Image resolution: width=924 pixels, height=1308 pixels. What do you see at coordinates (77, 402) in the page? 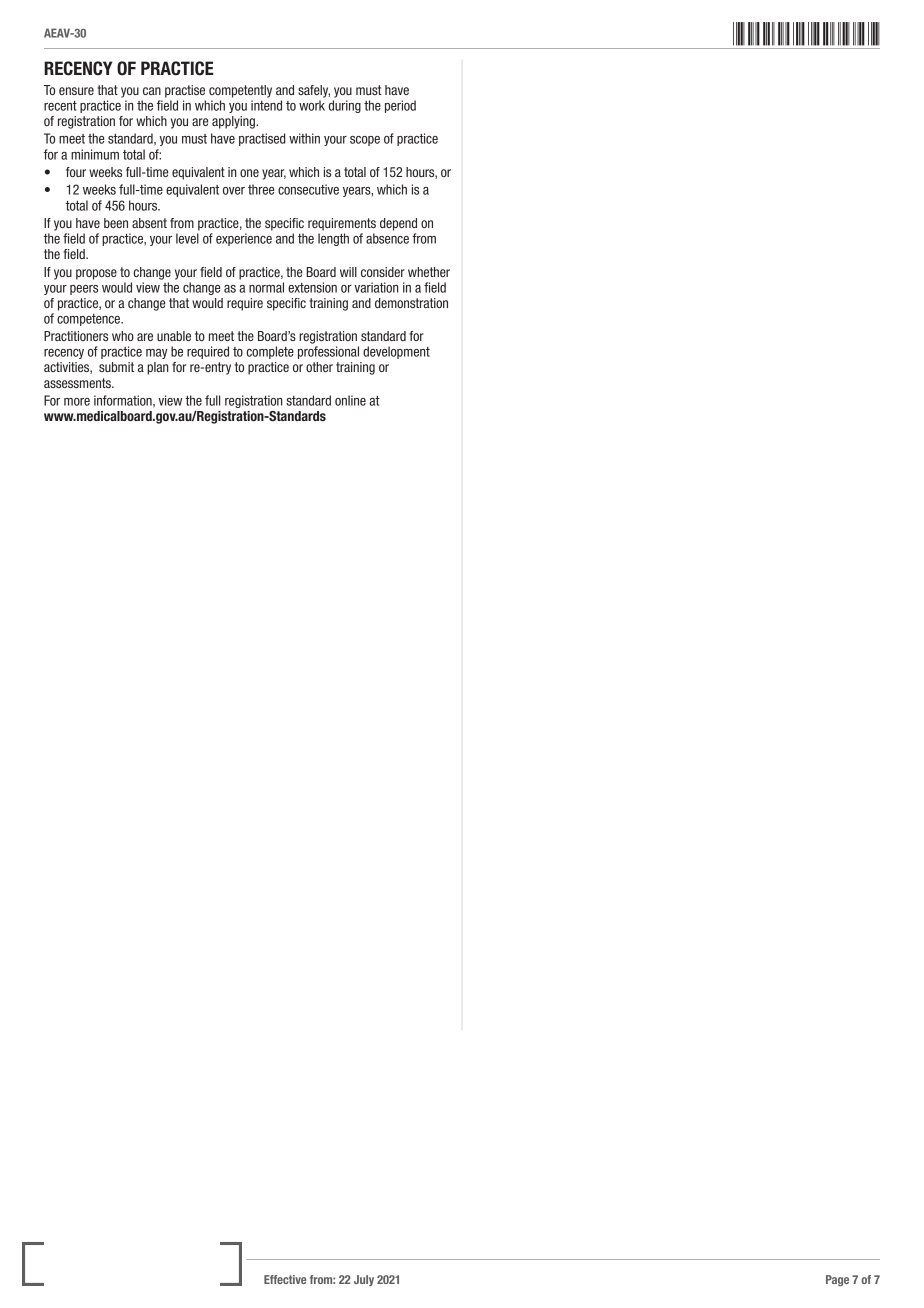
I see `more` at bounding box center [77, 402].
